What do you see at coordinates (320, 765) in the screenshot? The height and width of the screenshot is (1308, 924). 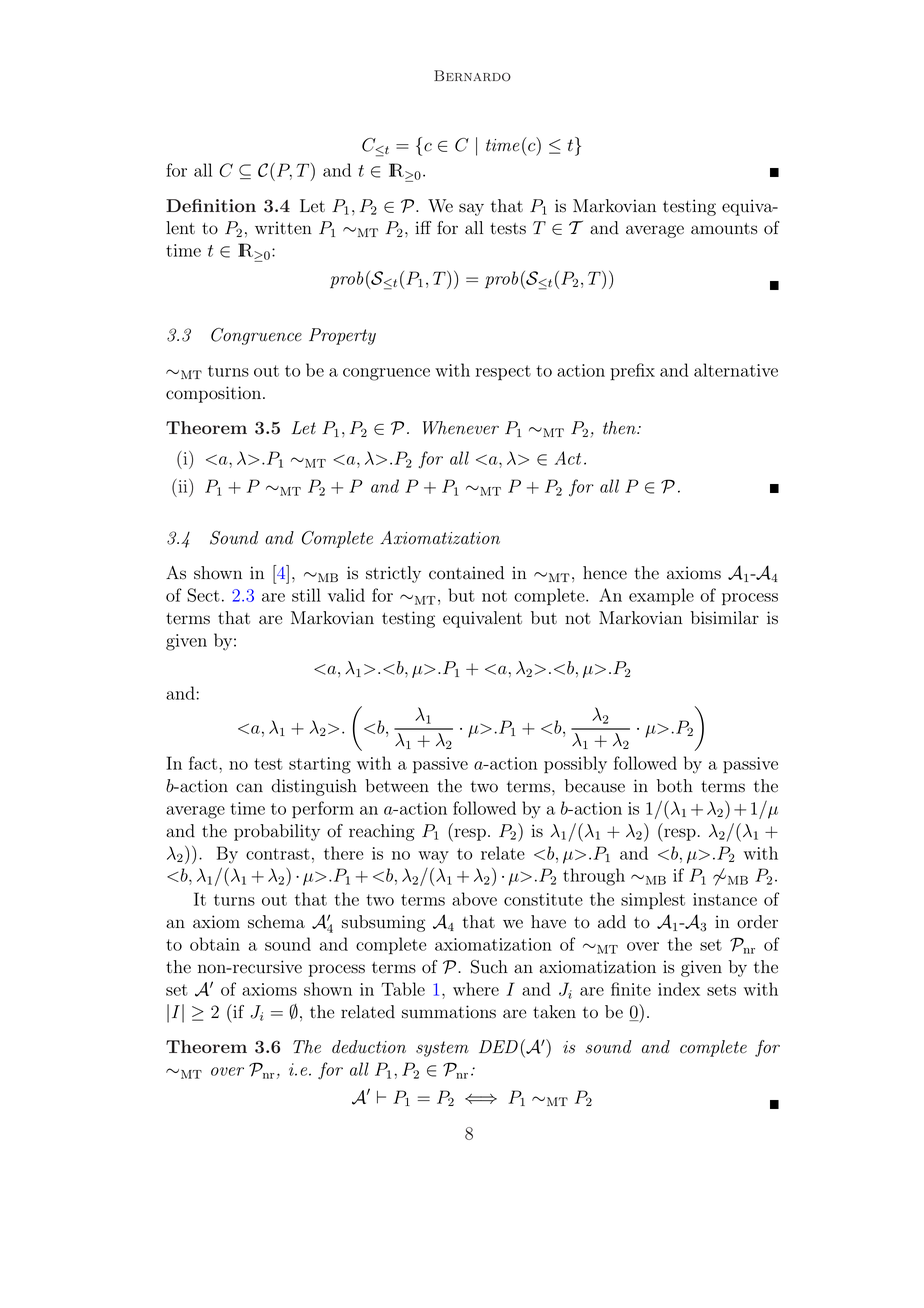 I see `starting` at bounding box center [320, 765].
